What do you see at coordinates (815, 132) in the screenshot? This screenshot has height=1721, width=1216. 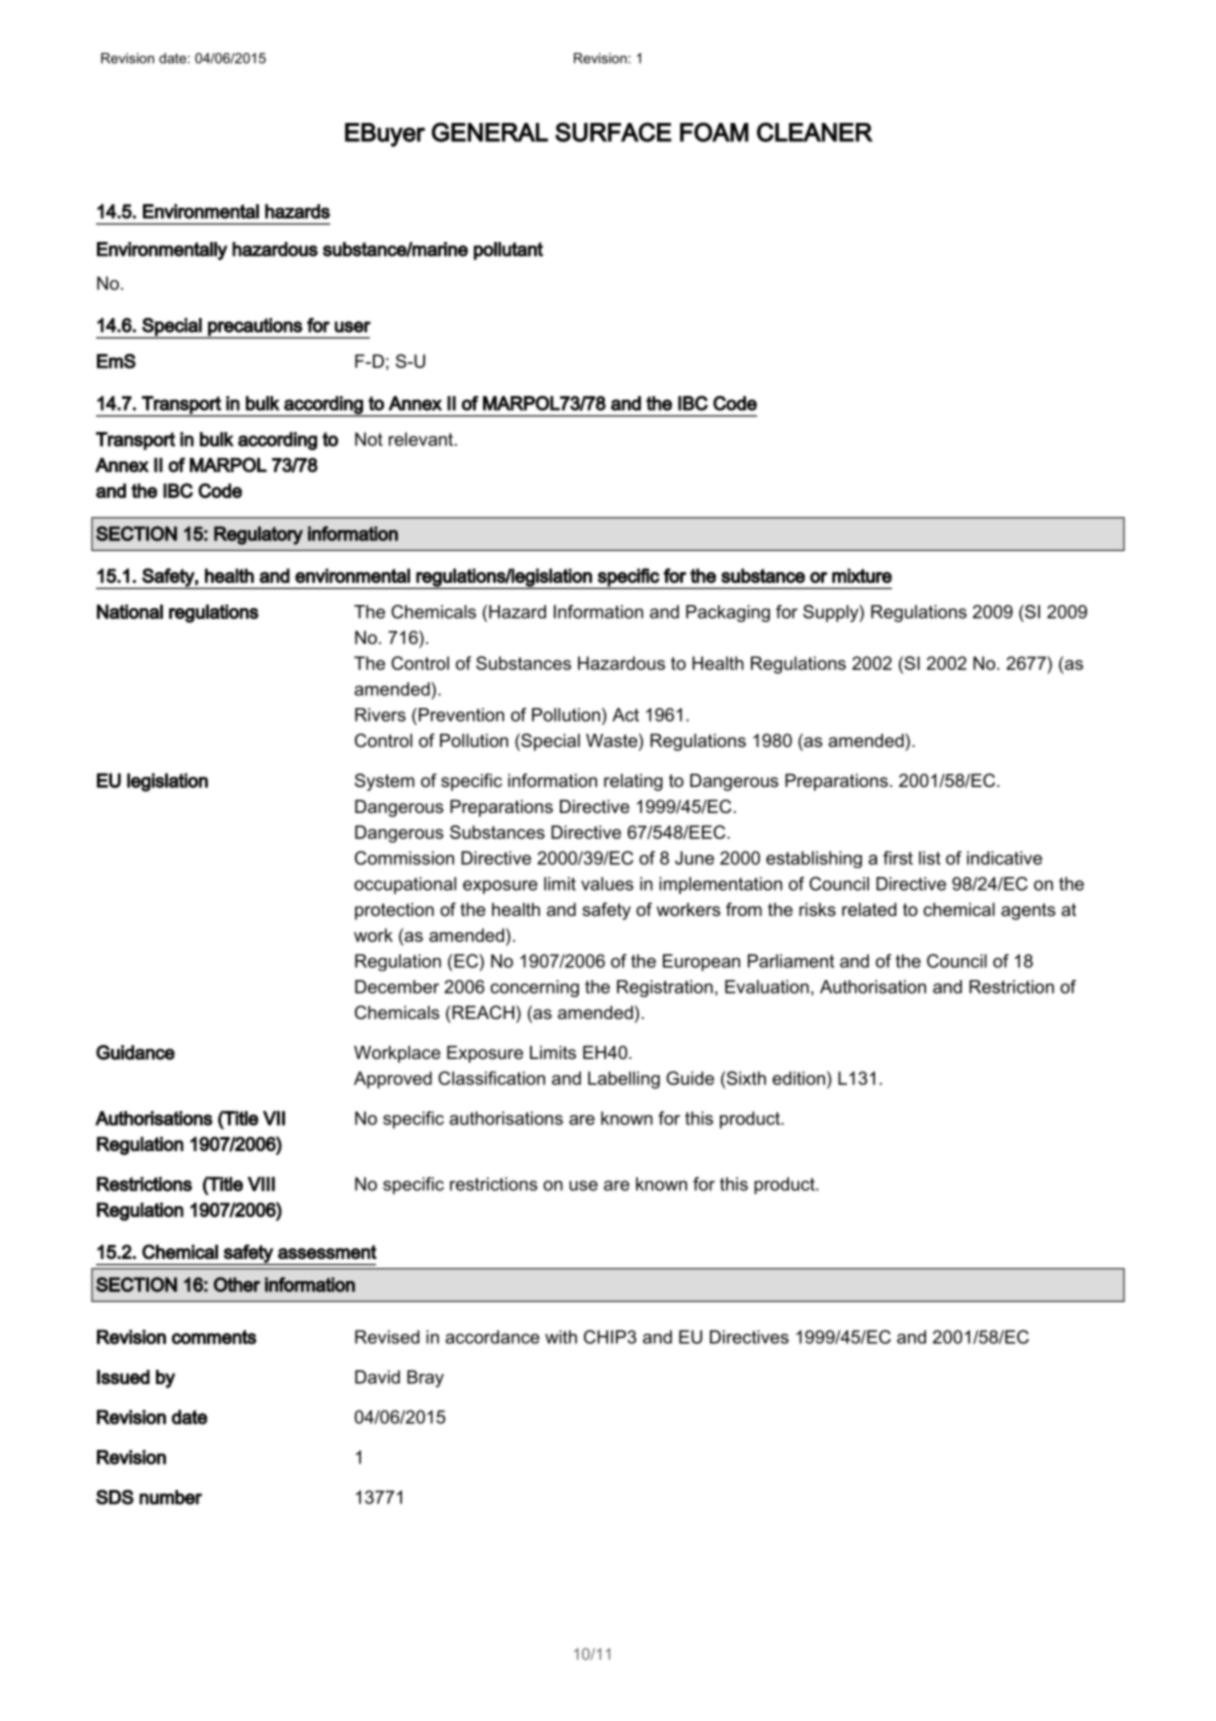 I see `CLEANER` at bounding box center [815, 132].
